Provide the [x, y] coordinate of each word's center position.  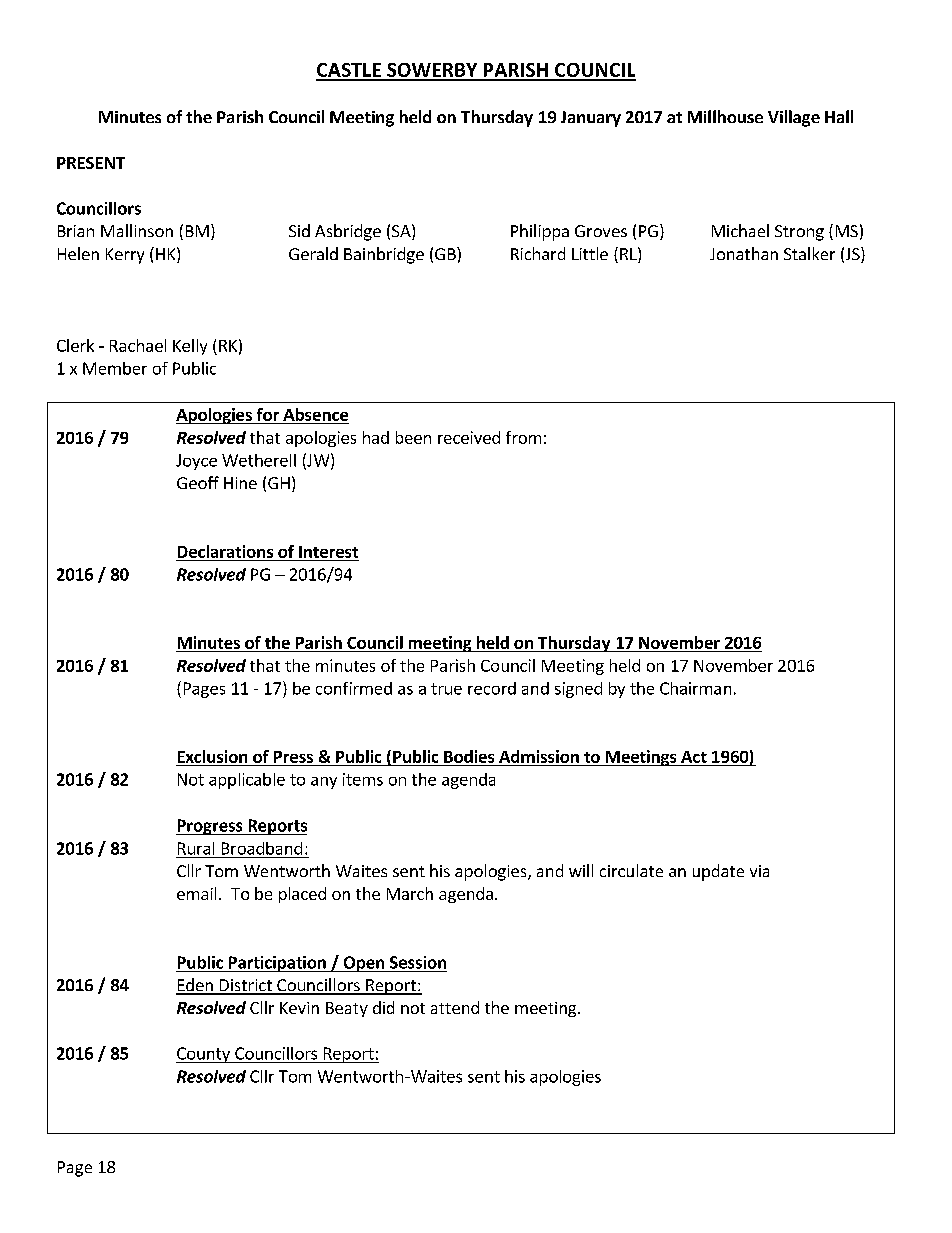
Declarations [225, 551]
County [204, 1055]
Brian [76, 231]
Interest [328, 552]
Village [794, 118]
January [591, 119]
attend [455, 1007]
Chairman [695, 688]
